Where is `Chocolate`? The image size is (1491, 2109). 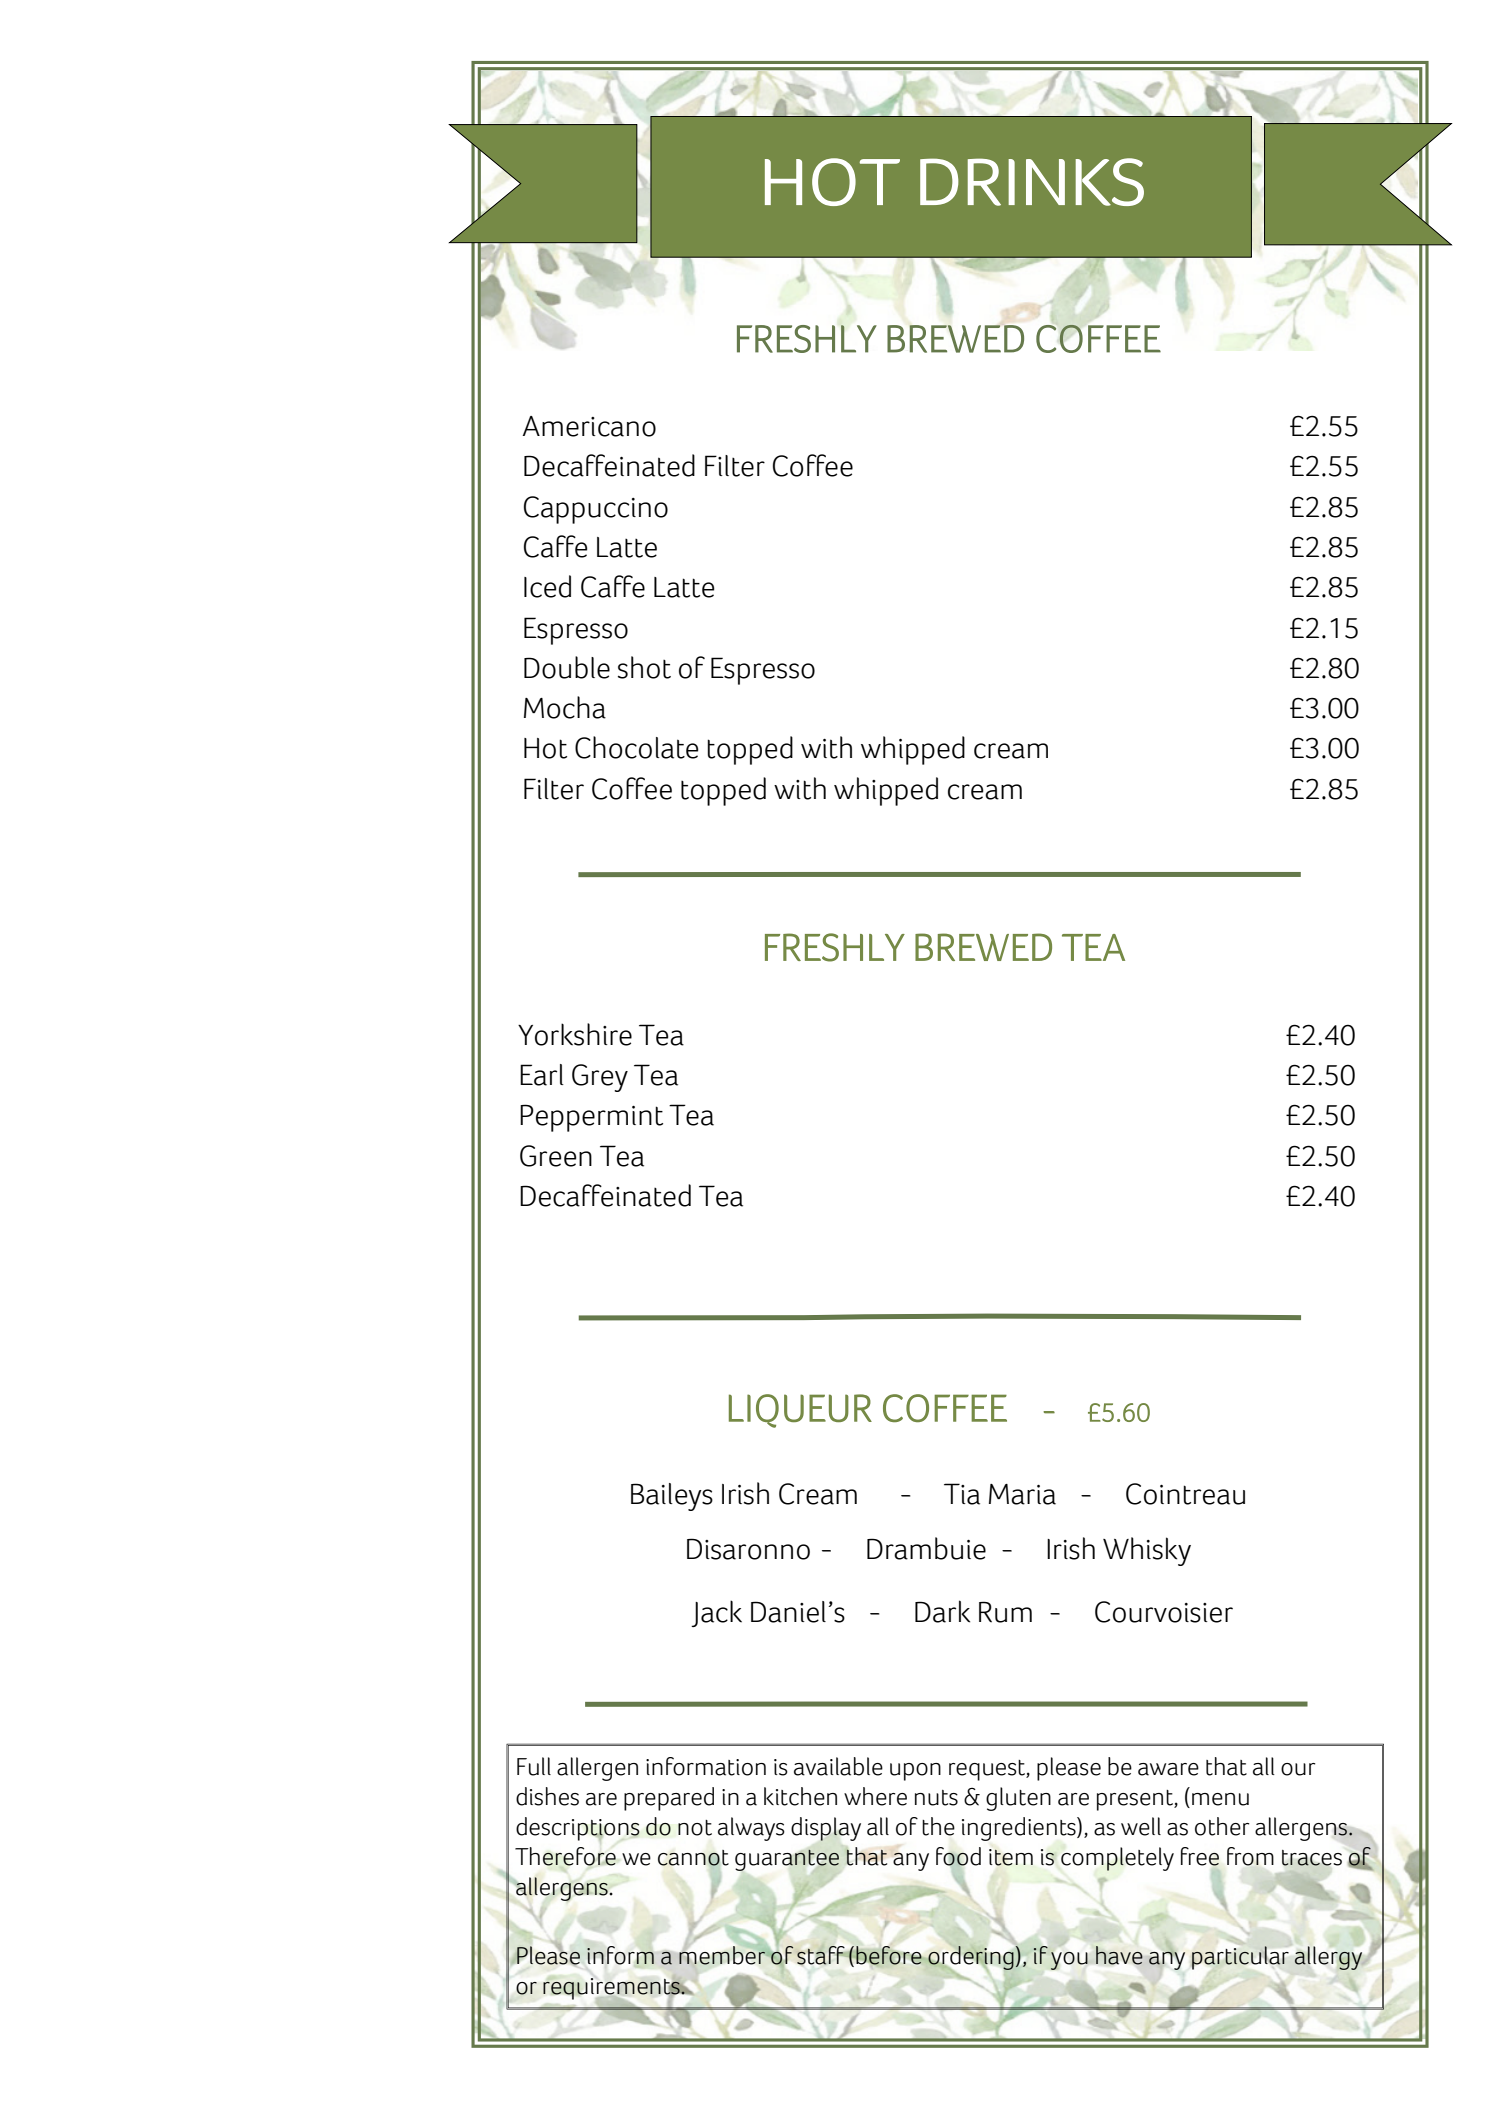
Chocolate is located at coordinates (637, 747).
